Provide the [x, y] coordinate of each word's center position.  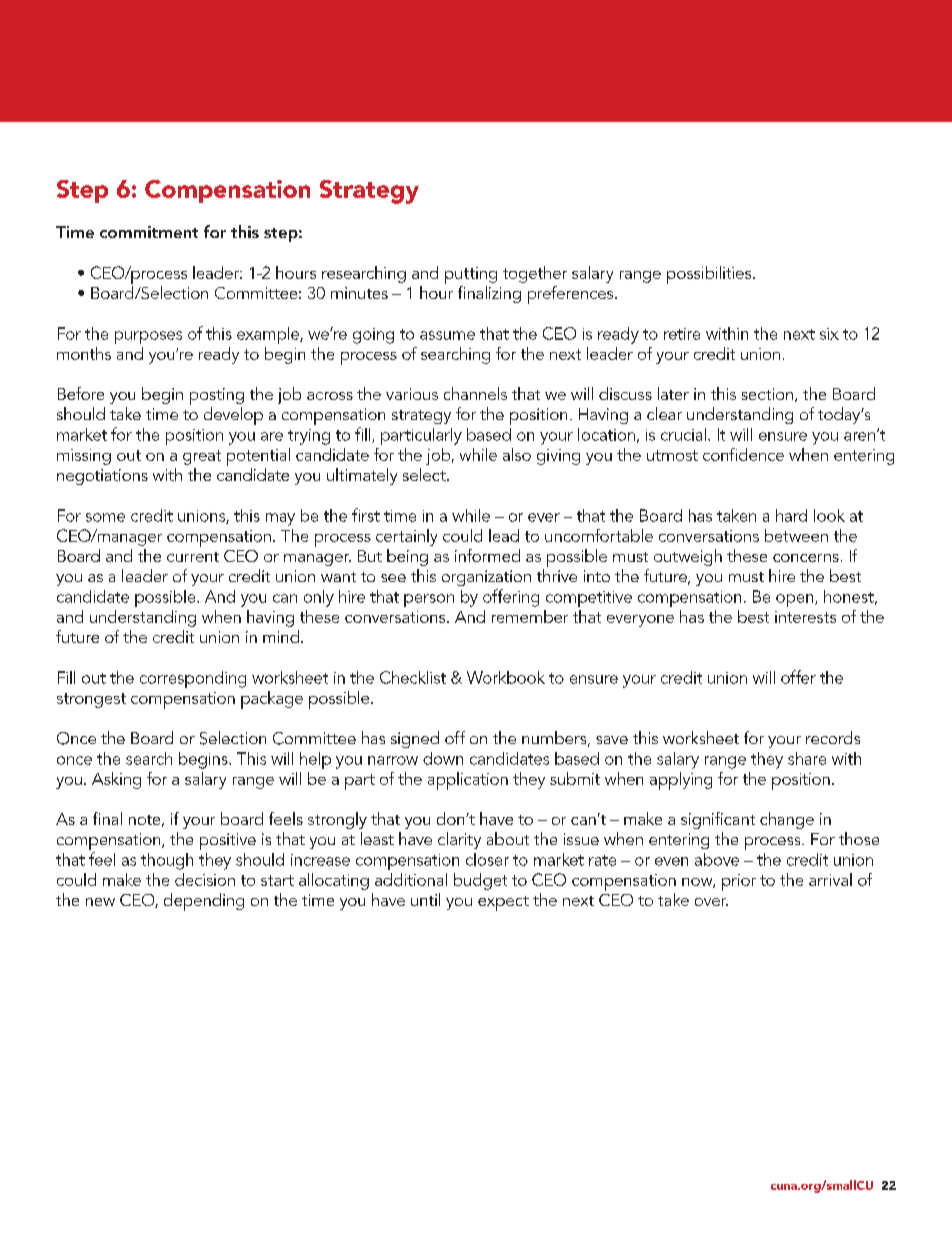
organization [486, 578]
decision [205, 879]
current [193, 557]
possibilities [710, 275]
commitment [149, 232]
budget [480, 881]
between [796, 535]
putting [471, 275]
